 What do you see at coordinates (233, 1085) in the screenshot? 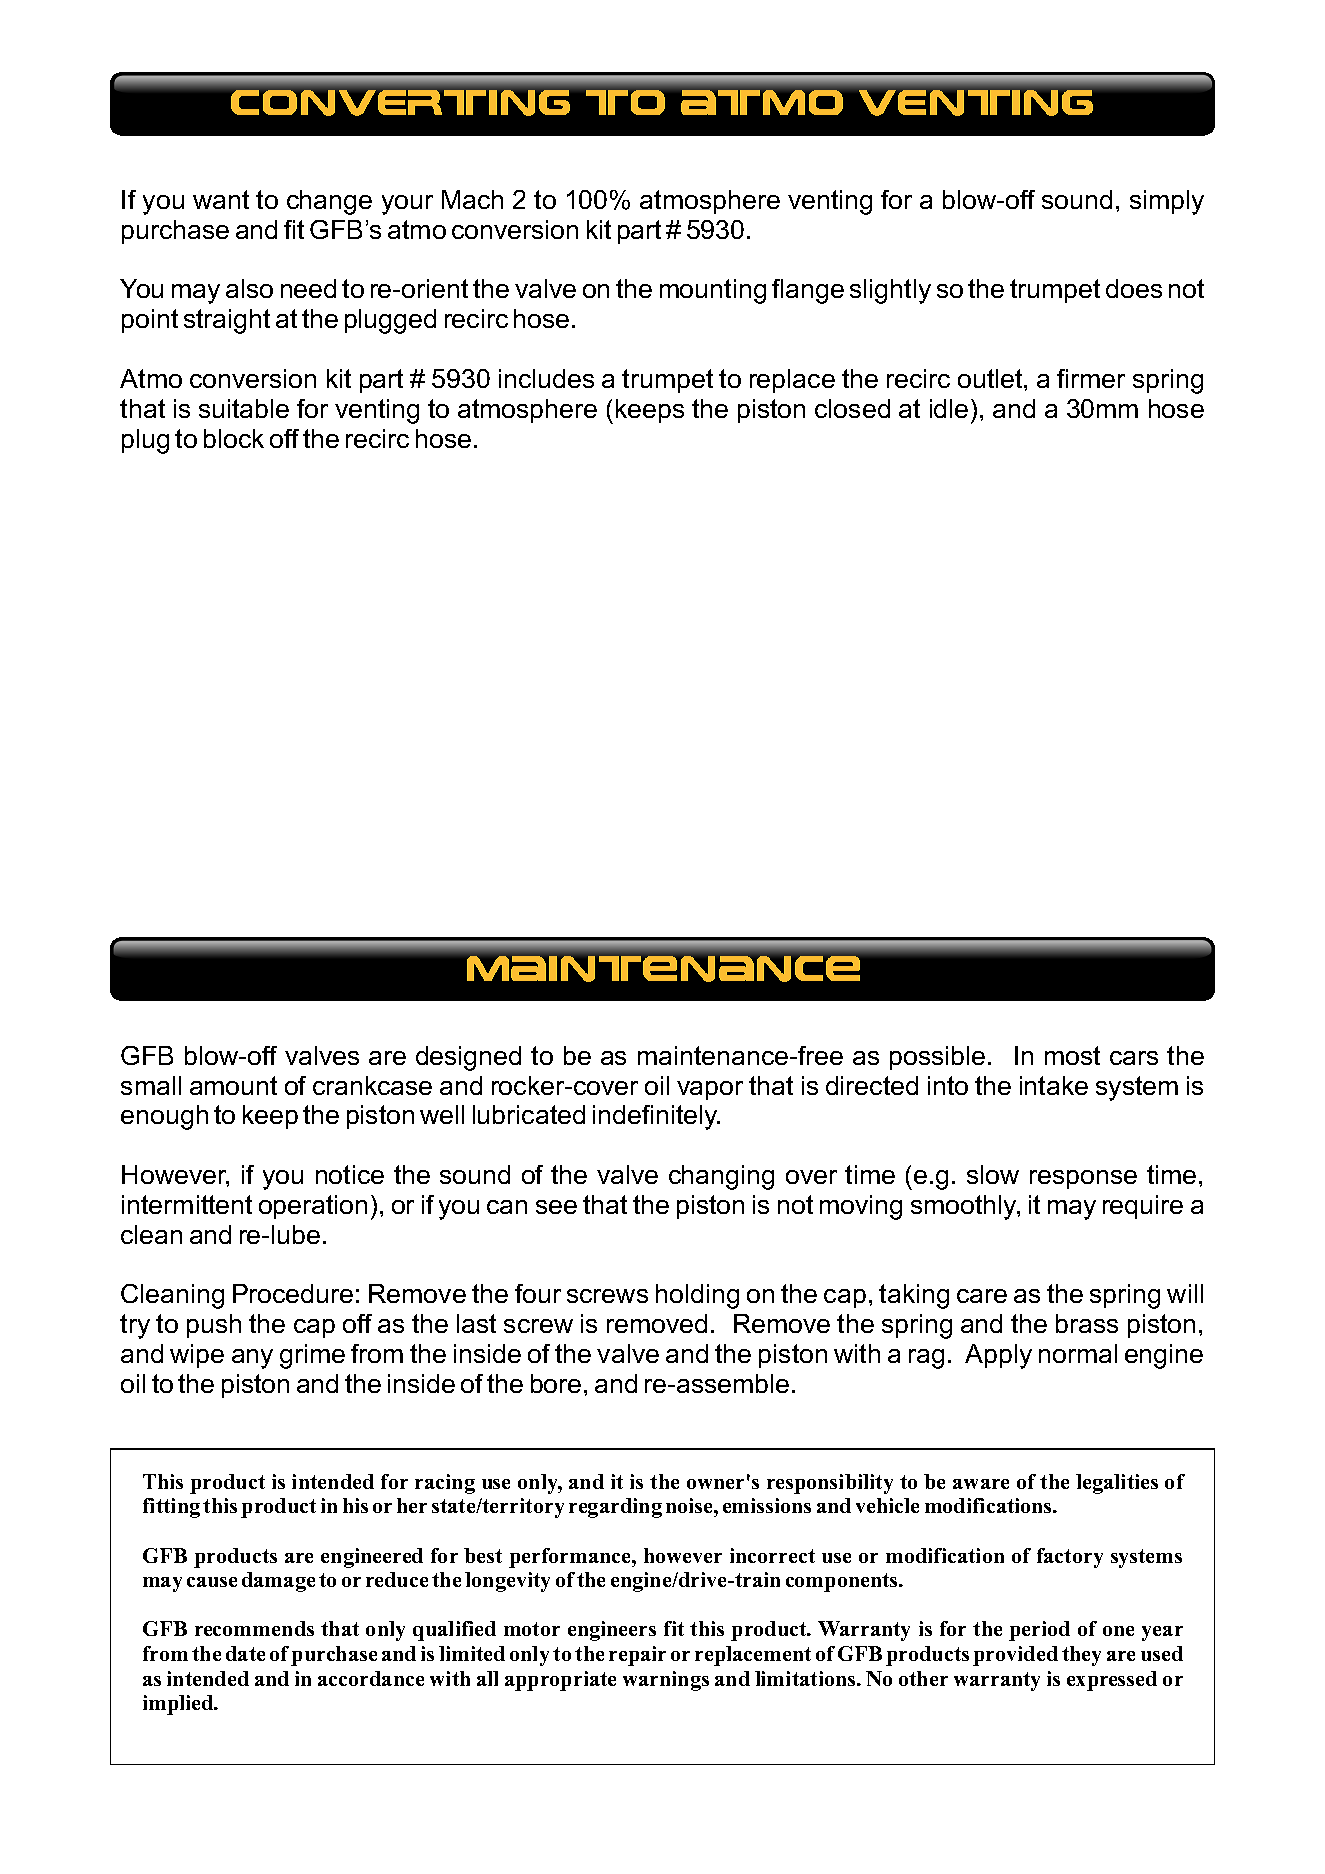
I see `amount` at bounding box center [233, 1085].
